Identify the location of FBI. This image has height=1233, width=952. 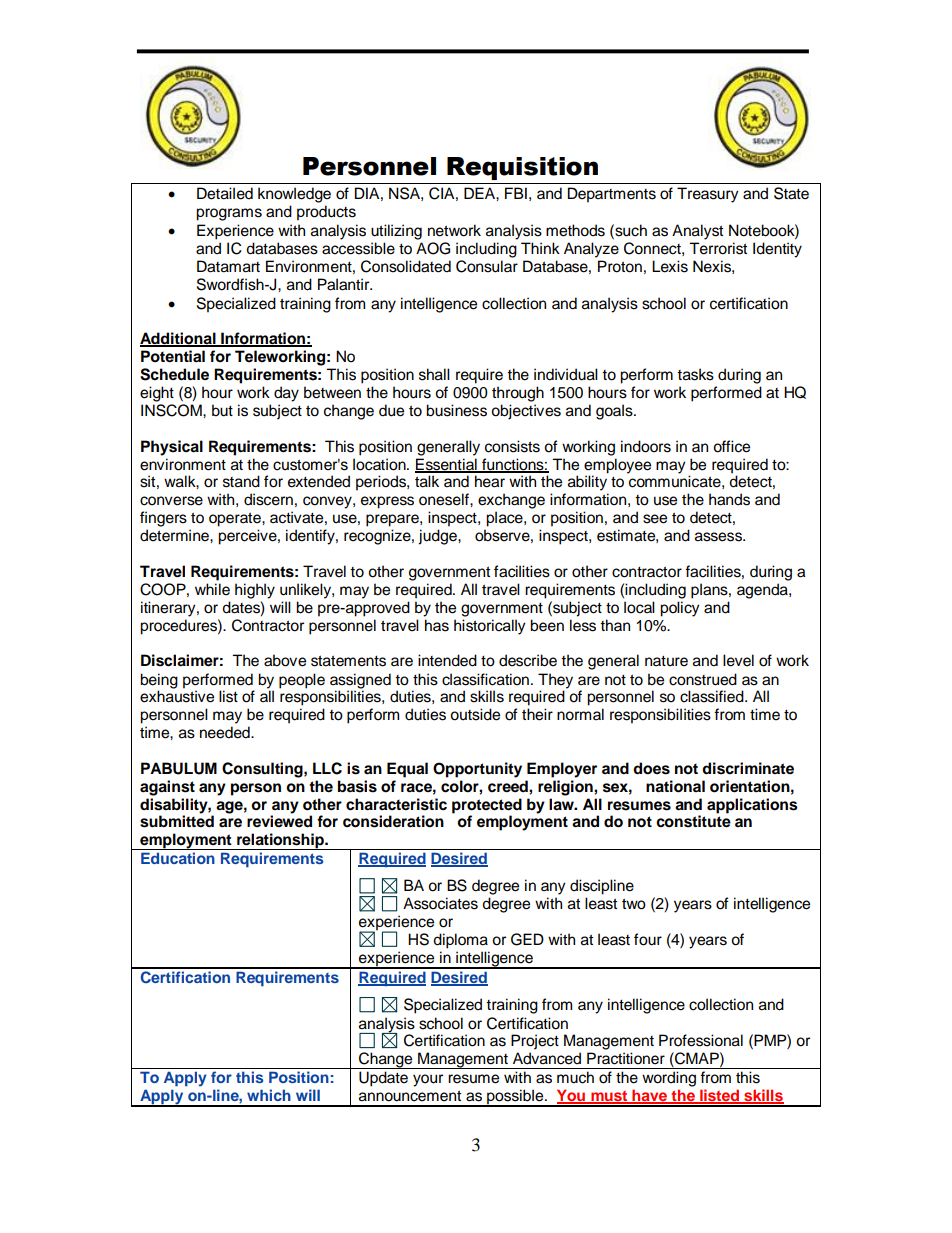
(516, 193).
